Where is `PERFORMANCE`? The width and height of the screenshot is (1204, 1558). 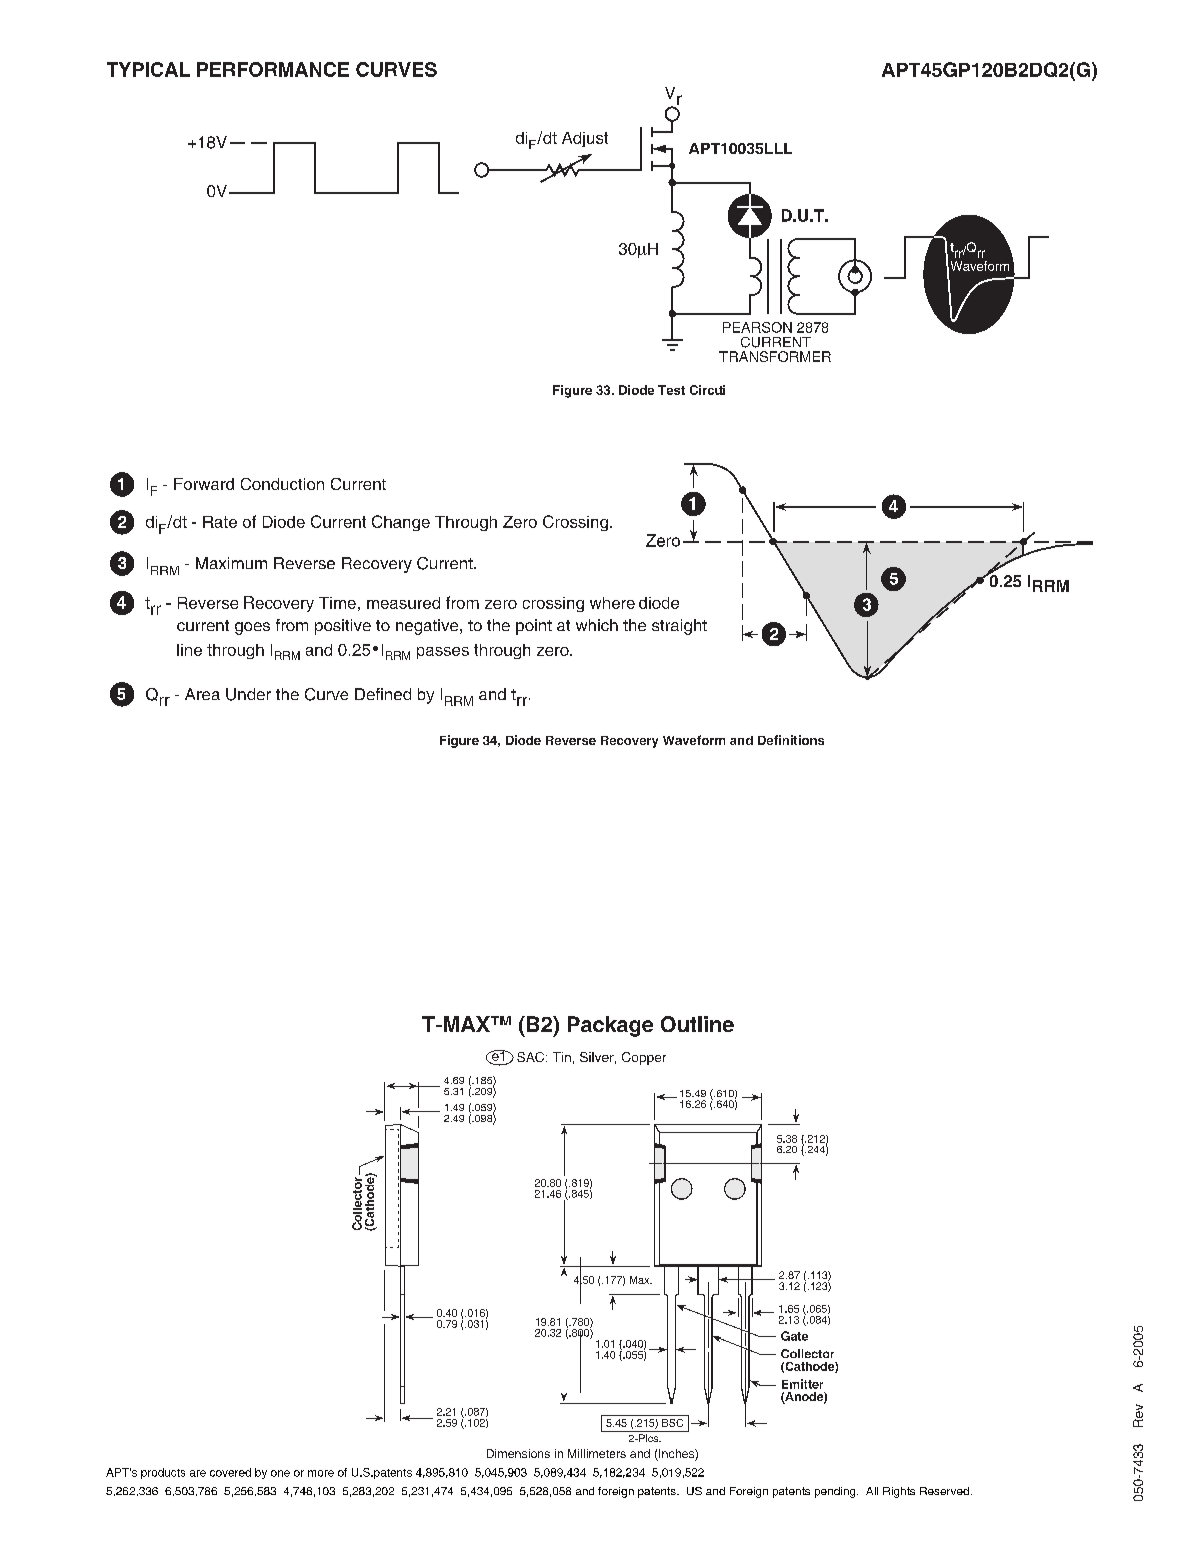 PERFORMANCE is located at coordinates (273, 69).
